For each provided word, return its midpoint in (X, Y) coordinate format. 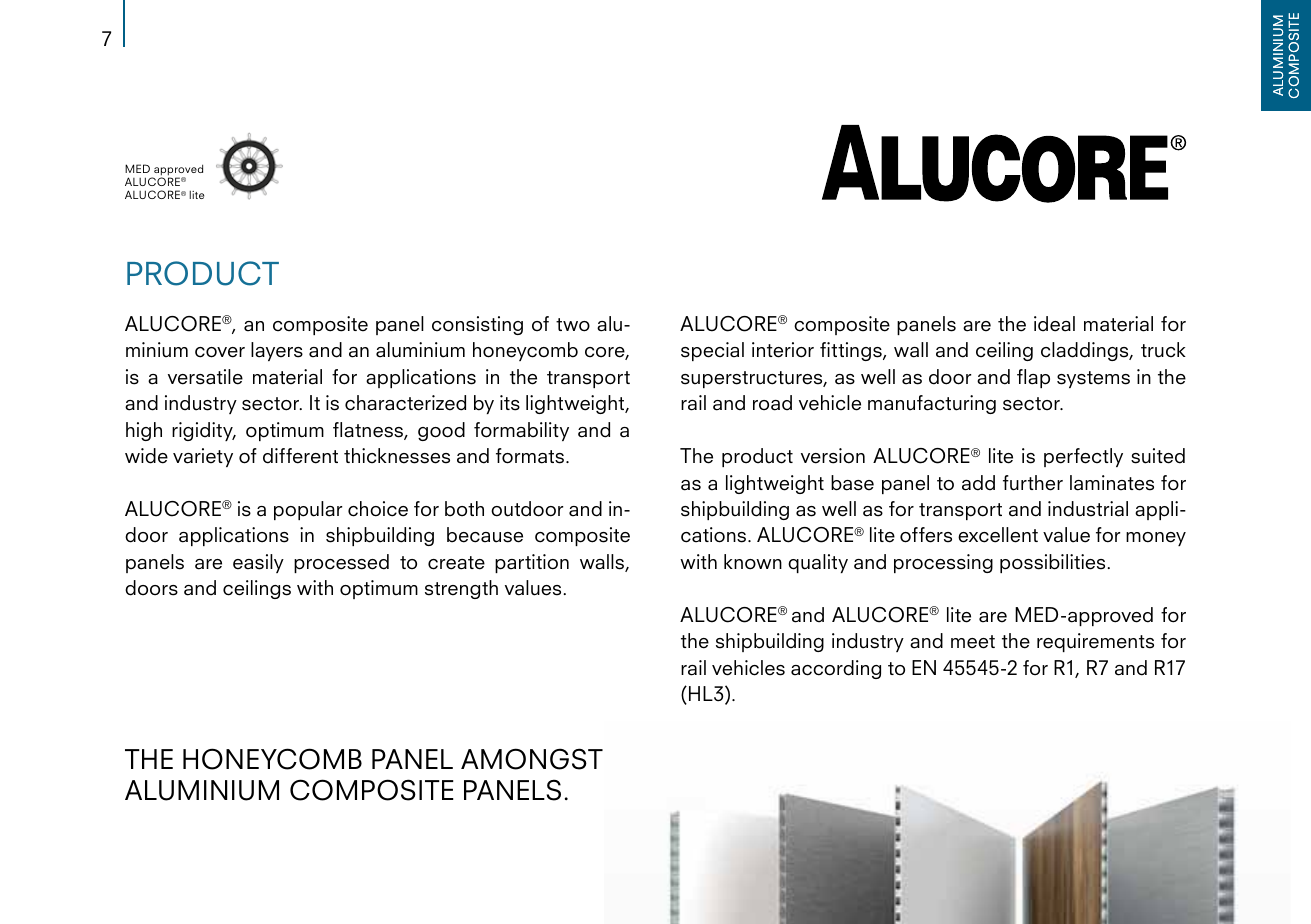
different (300, 456)
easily (258, 563)
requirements (1095, 642)
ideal (1054, 324)
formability (521, 431)
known (753, 562)
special (712, 351)
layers (277, 351)
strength (461, 589)
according (836, 669)
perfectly (1083, 457)
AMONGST (532, 759)
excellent (998, 535)
